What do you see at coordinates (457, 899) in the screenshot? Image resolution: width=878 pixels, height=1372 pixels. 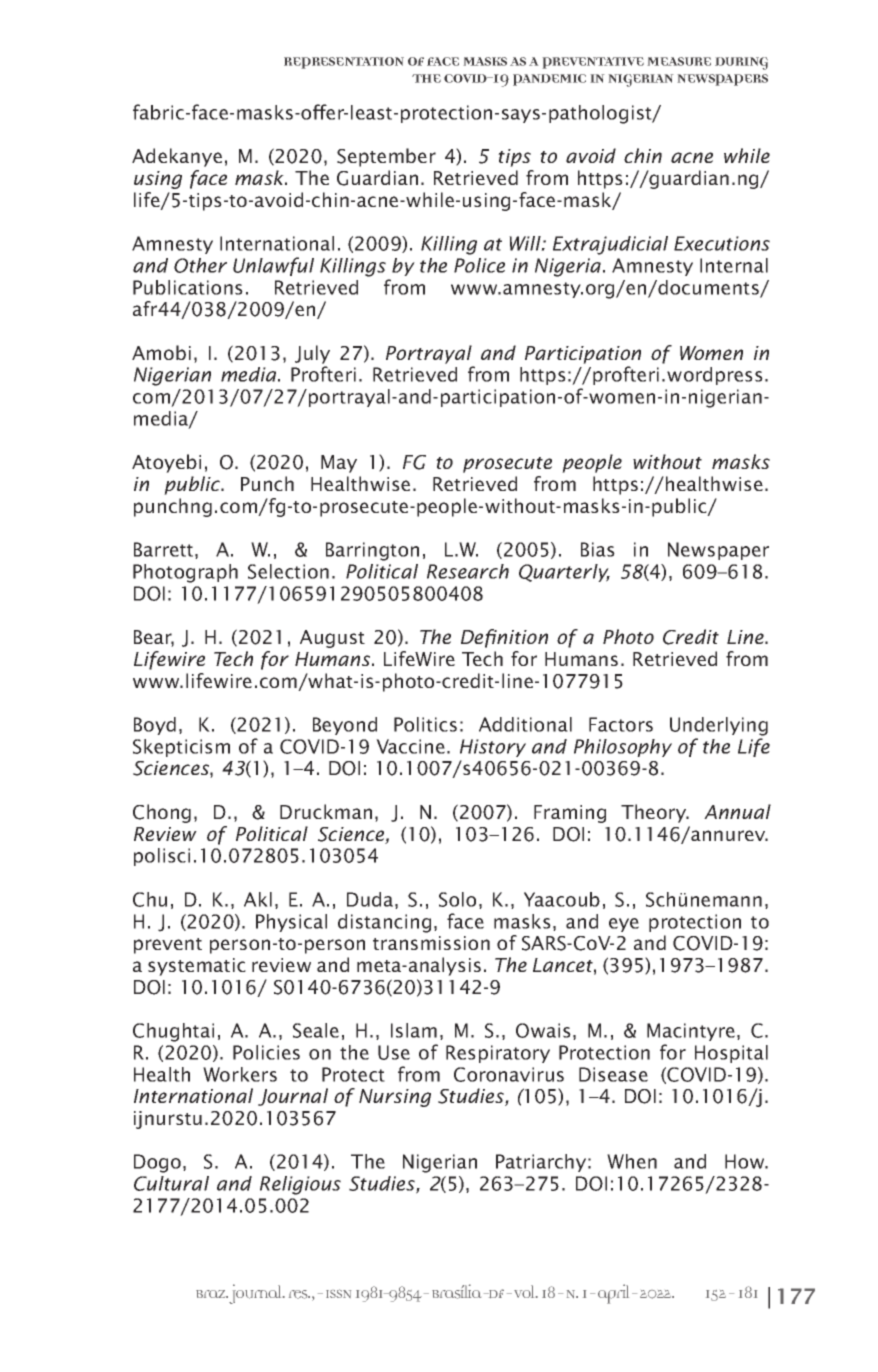 I see `Solo` at bounding box center [457, 899].
